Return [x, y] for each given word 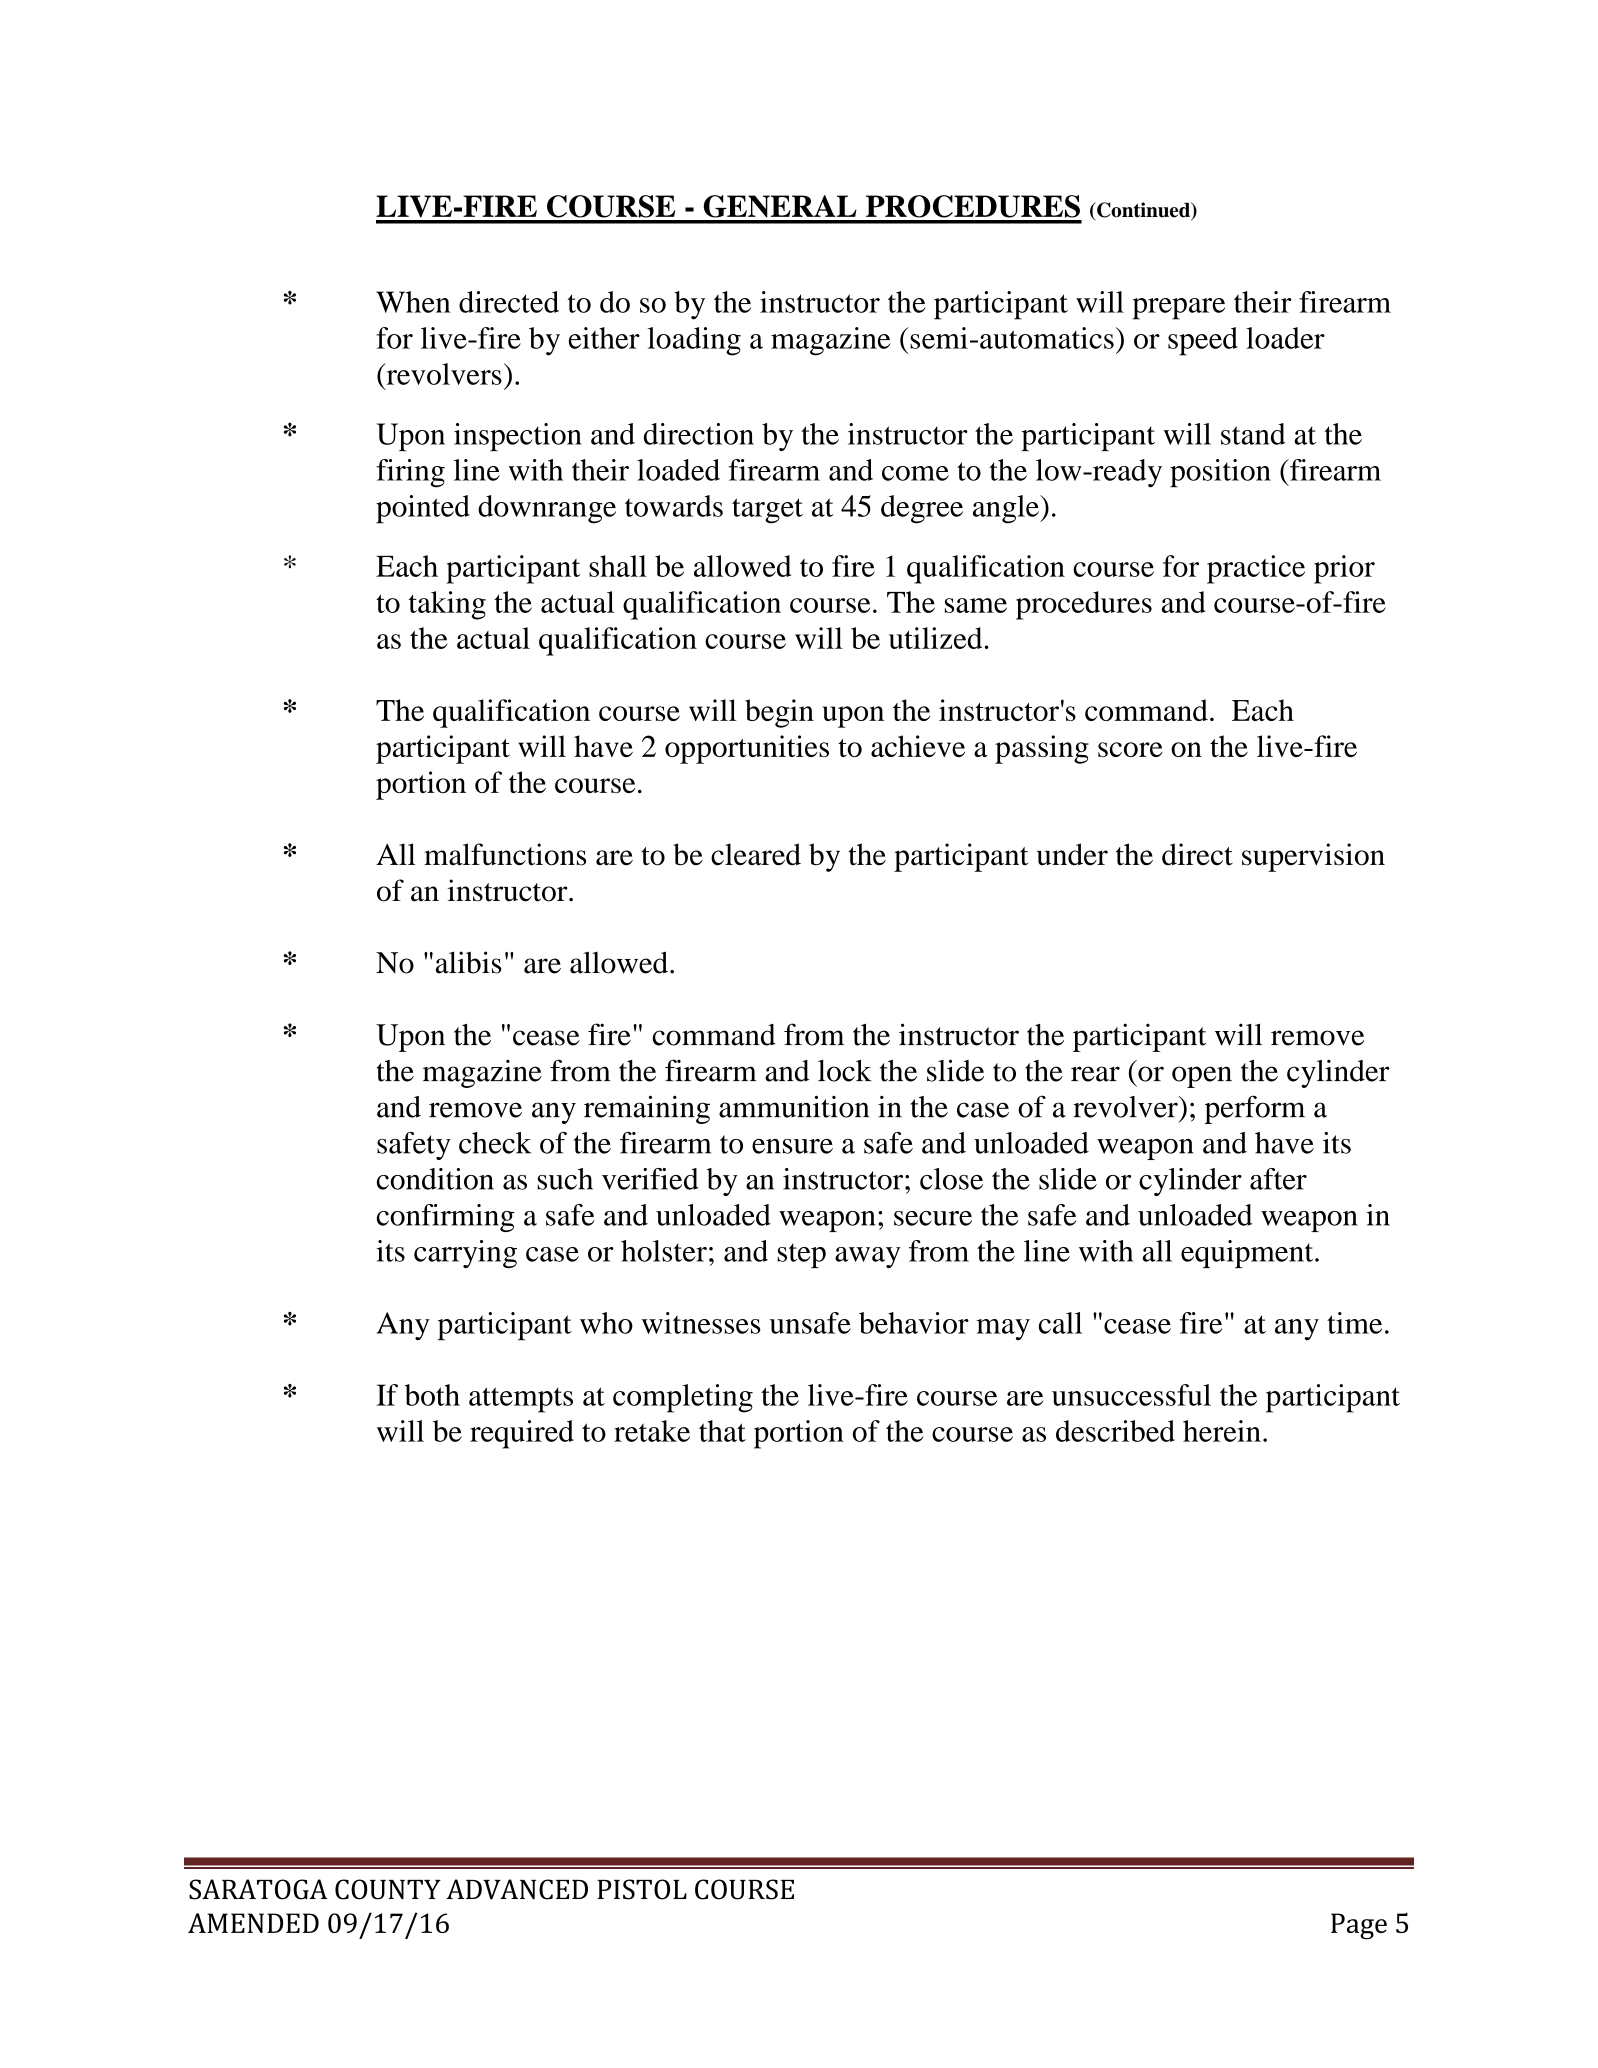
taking [447, 605]
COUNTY [388, 1889]
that [722, 1431]
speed [1203, 341]
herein [1222, 1431]
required [522, 1434]
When [413, 302]
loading [694, 341]
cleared [756, 854]
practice [1256, 569]
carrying [465, 1254]
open [1202, 1077]
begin [779, 713]
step [801, 1255]
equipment [1248, 1254]
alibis [469, 962]
